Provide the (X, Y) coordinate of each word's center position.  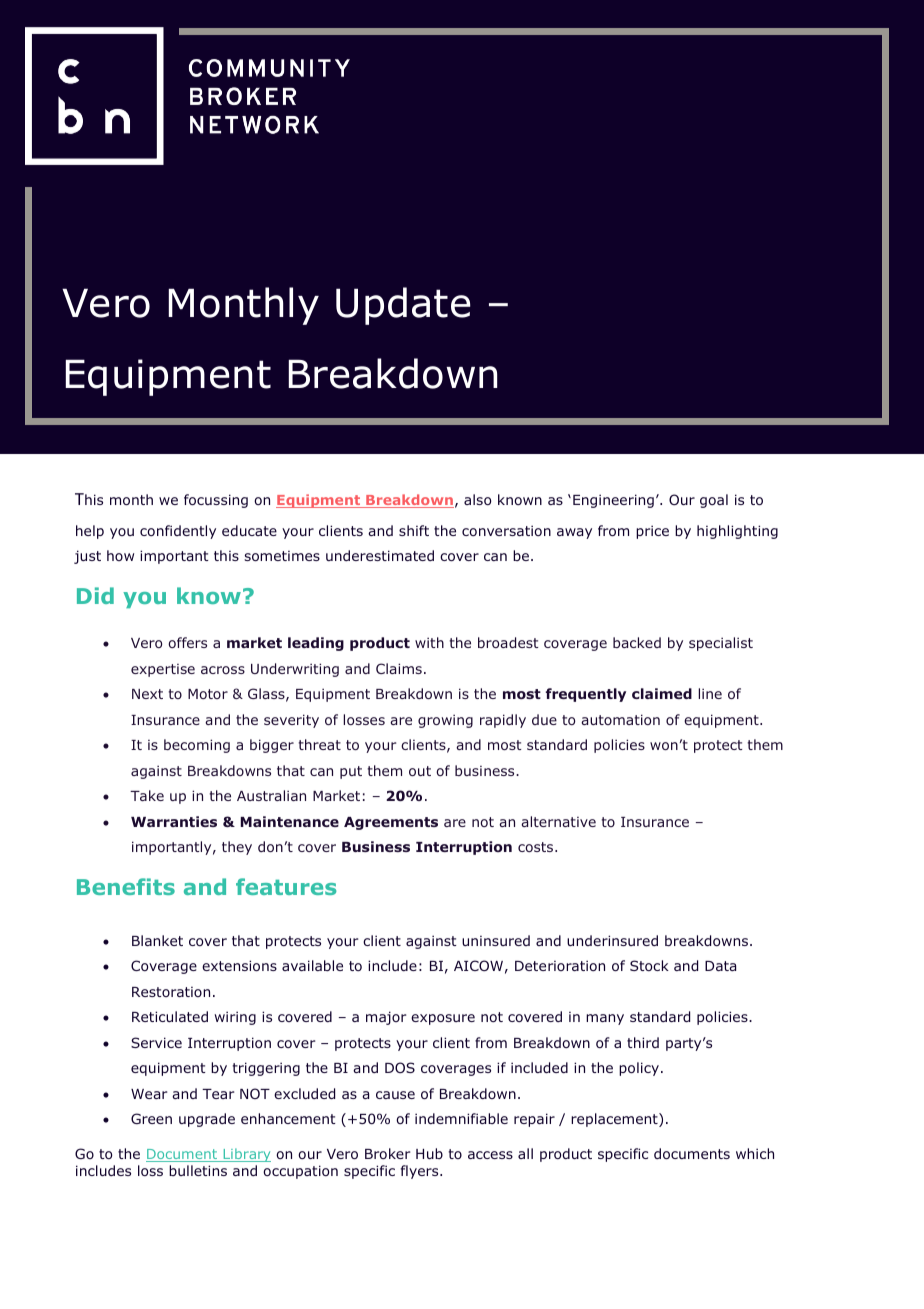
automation (620, 719)
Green (151, 1118)
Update (403, 306)
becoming (197, 746)
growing (445, 721)
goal (714, 501)
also (477, 499)
